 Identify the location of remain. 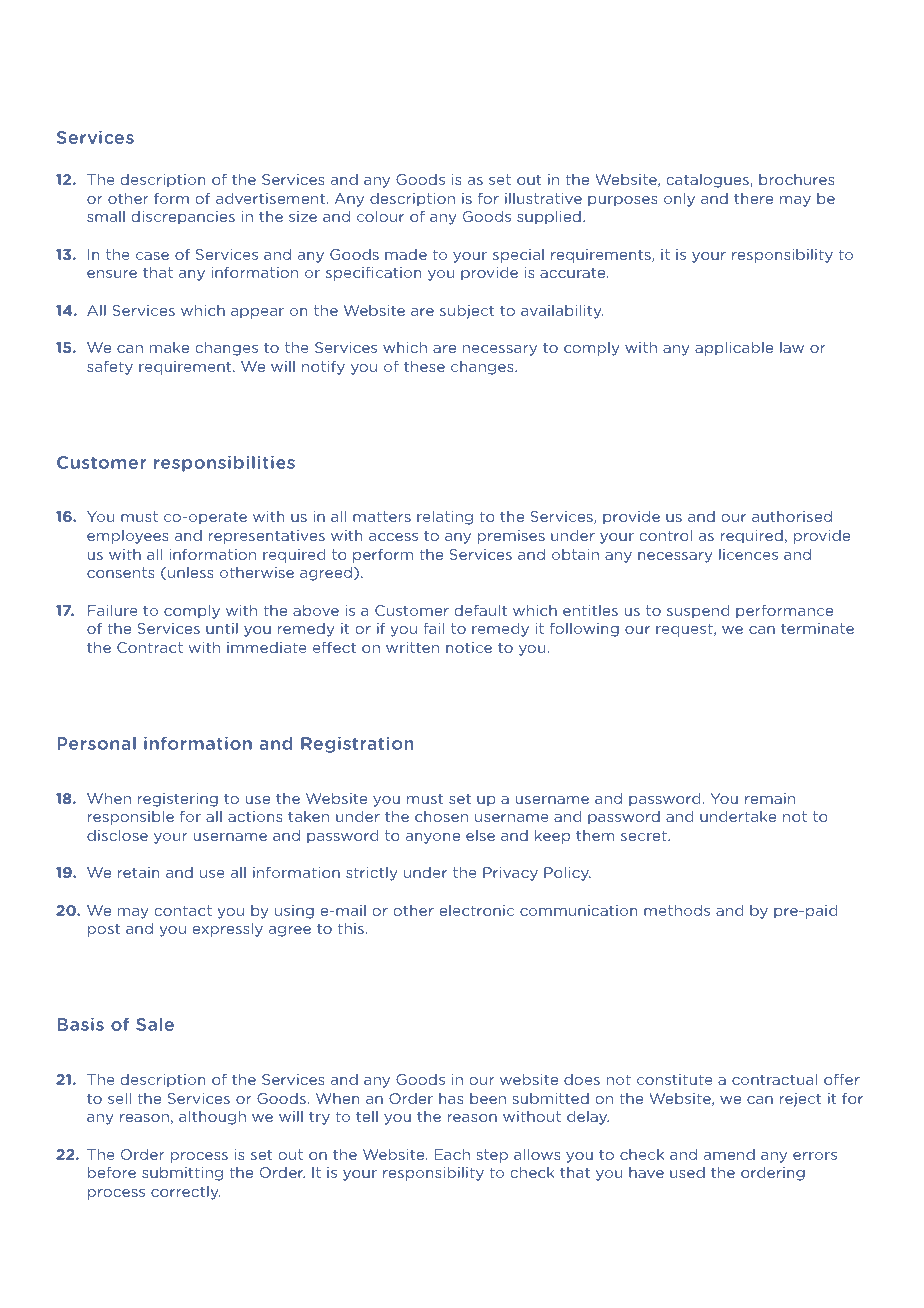
(770, 798).
